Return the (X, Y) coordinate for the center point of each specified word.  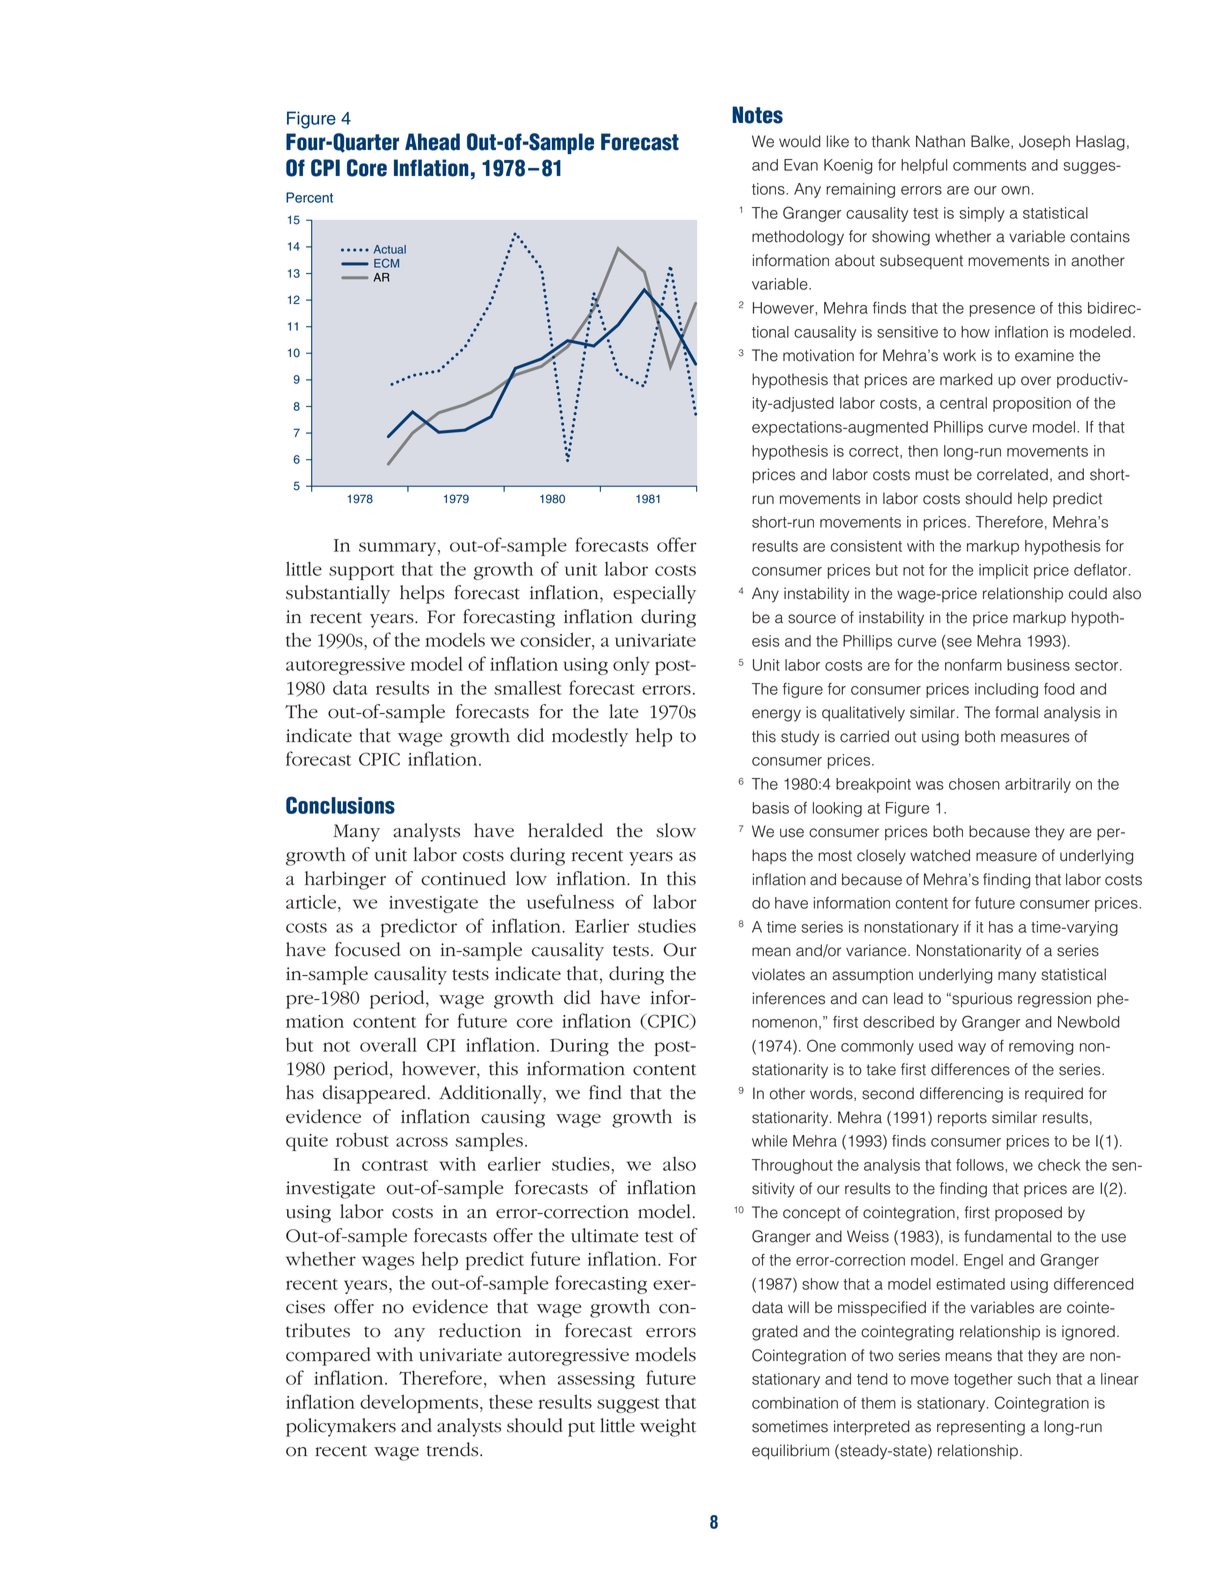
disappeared (374, 1094)
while (769, 1141)
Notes (757, 115)
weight (668, 1427)
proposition (1032, 404)
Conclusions (340, 805)
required (1054, 1094)
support (361, 572)
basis (771, 808)
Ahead (432, 142)
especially (654, 594)
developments (420, 1403)
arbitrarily (1038, 785)
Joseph (1044, 142)
